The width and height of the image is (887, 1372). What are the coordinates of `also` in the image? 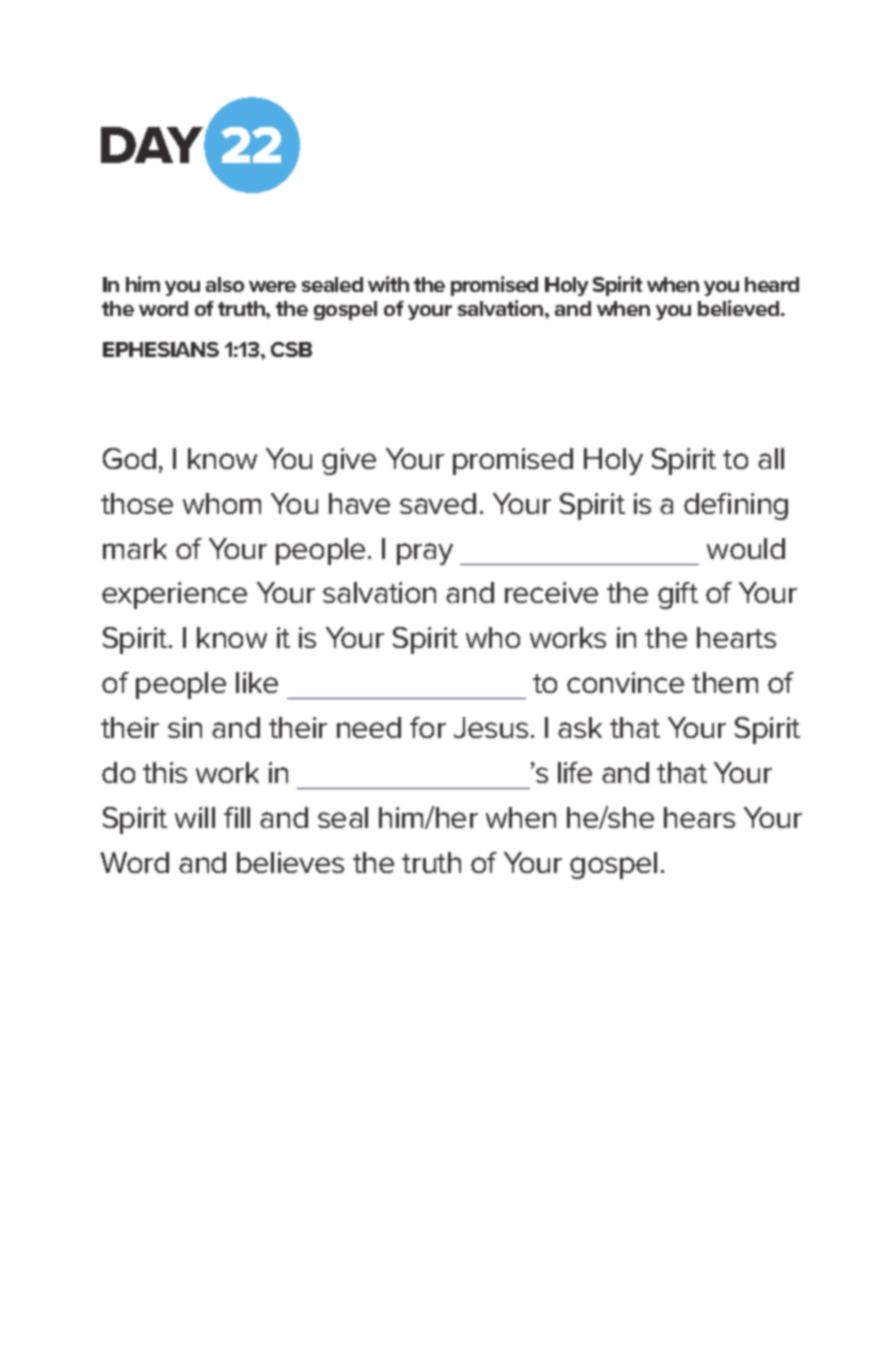 It's located at (225, 284).
